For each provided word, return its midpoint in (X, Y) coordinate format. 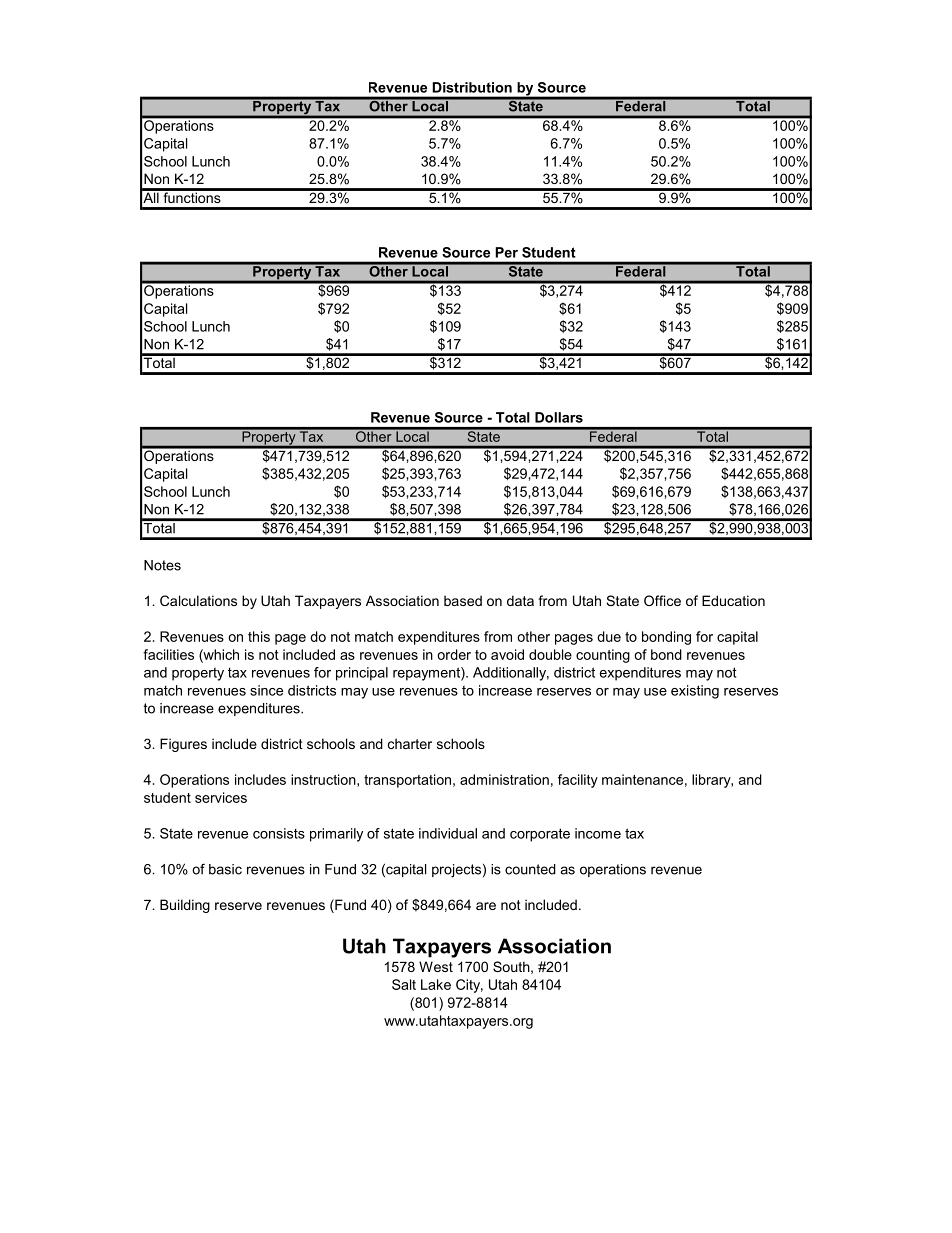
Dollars (559, 417)
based (463, 600)
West (436, 966)
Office (662, 600)
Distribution (472, 87)
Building (185, 906)
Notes (162, 565)
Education (733, 600)
